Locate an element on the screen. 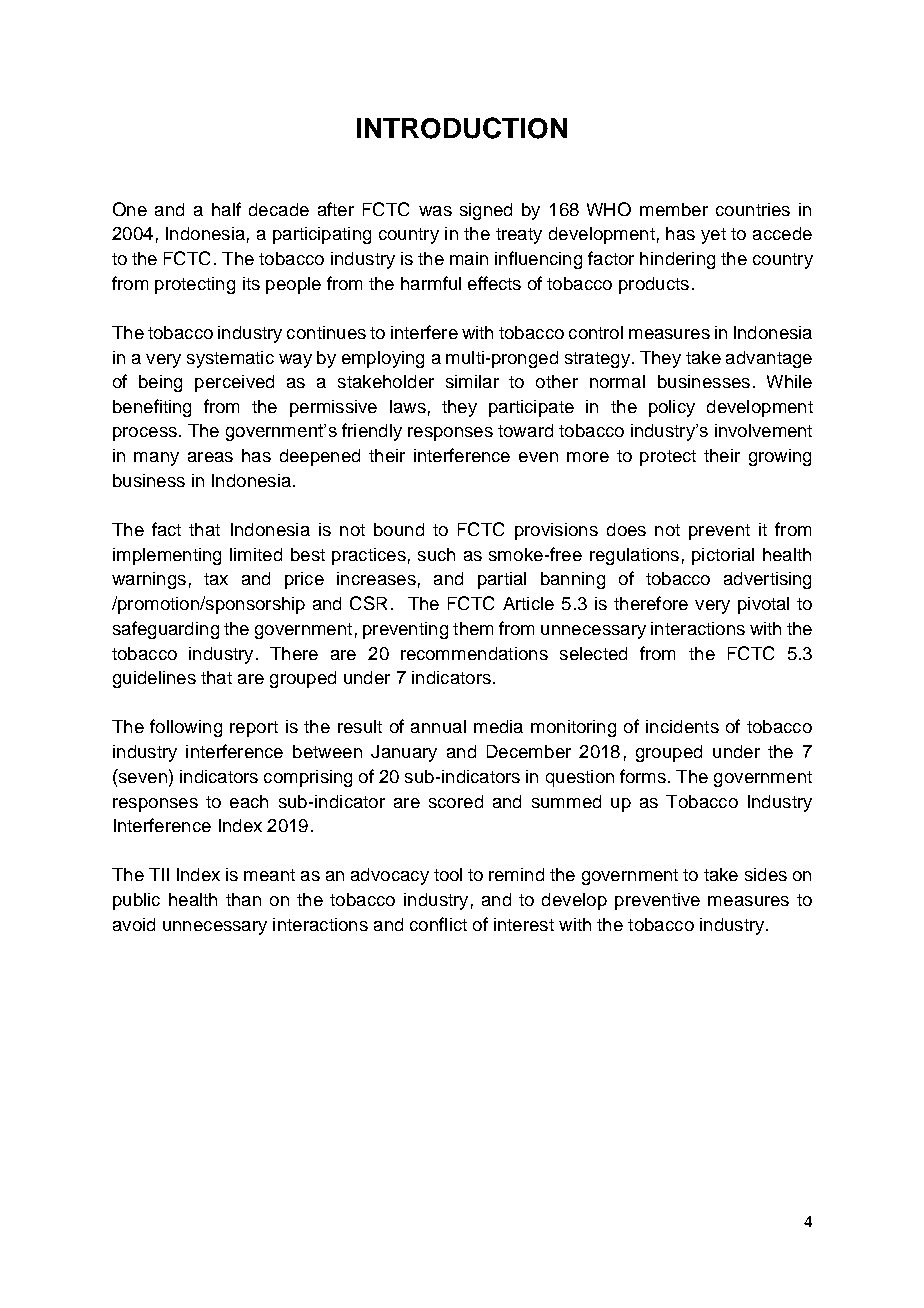 This screenshot has height=1308, width=924. conflict is located at coordinates (438, 924).
